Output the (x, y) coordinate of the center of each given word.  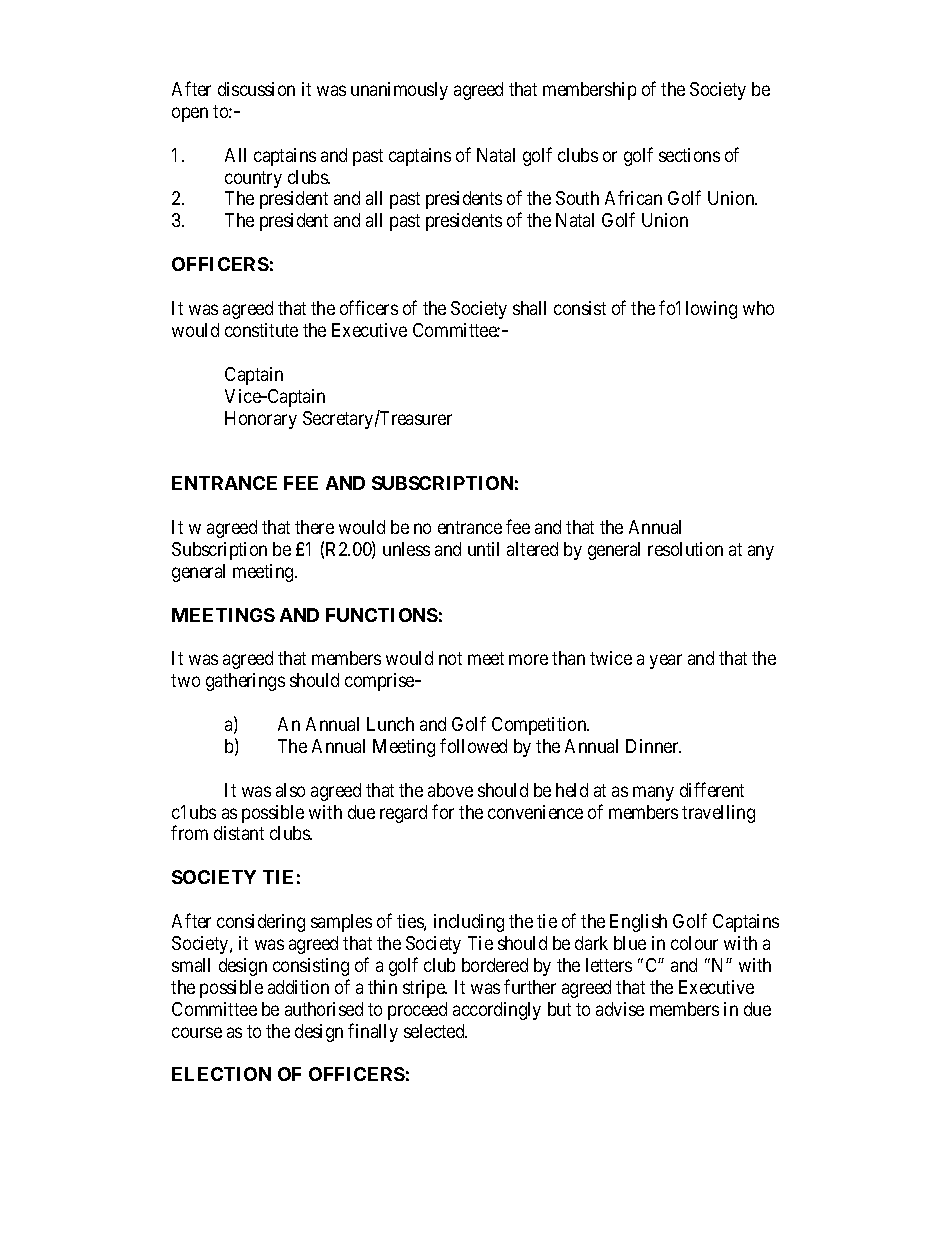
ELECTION (221, 1074)
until (483, 549)
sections (689, 155)
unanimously (399, 91)
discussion (256, 89)
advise (620, 1009)
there (314, 527)
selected (435, 1031)
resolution (685, 549)
